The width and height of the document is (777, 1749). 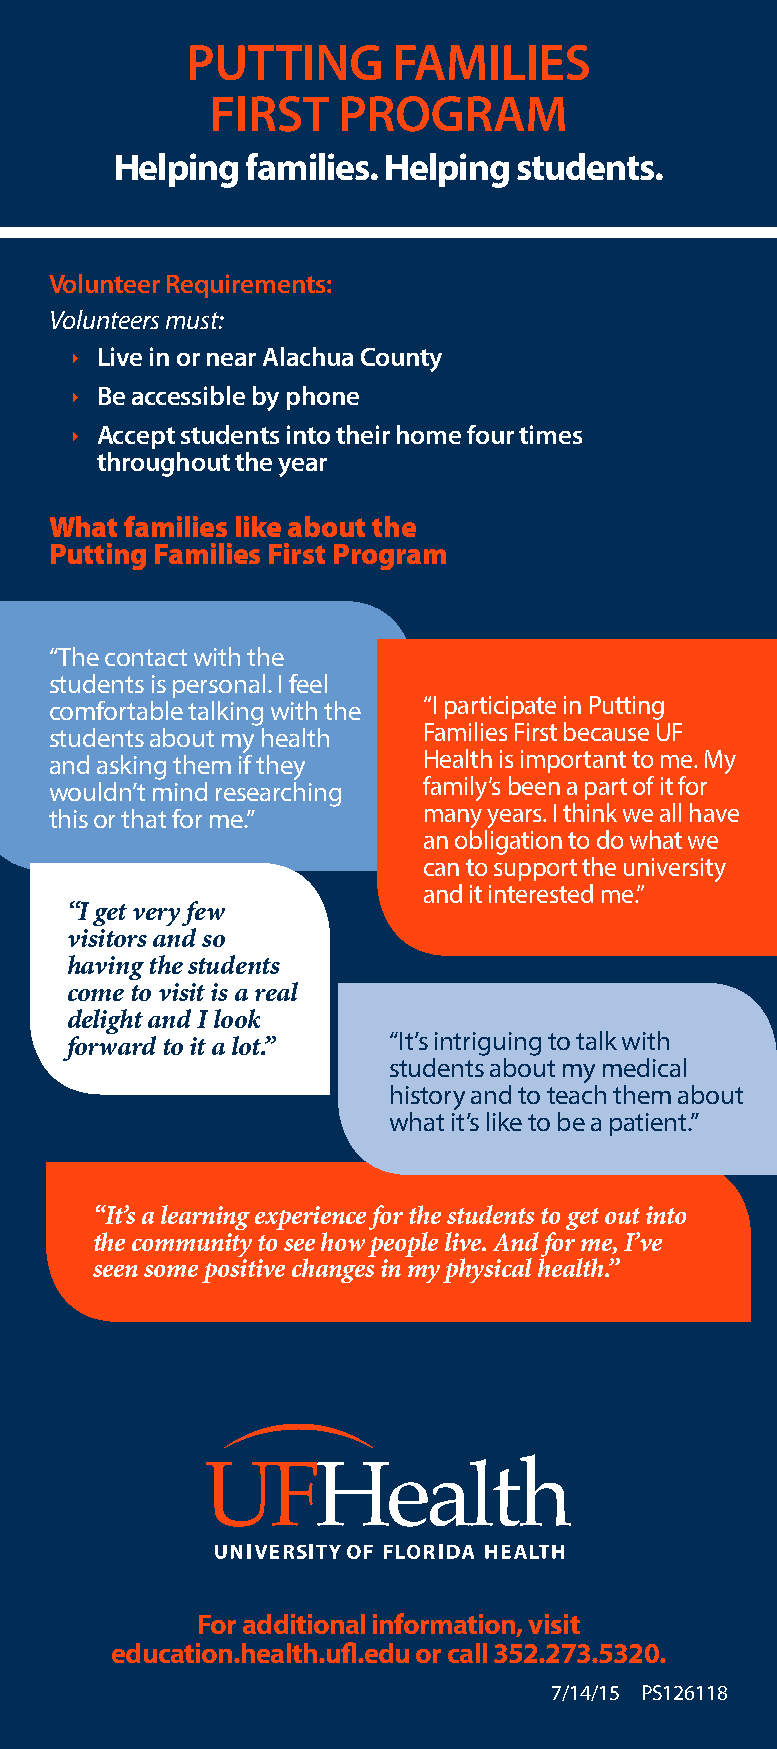 I want to click on having, so click(x=106, y=967).
